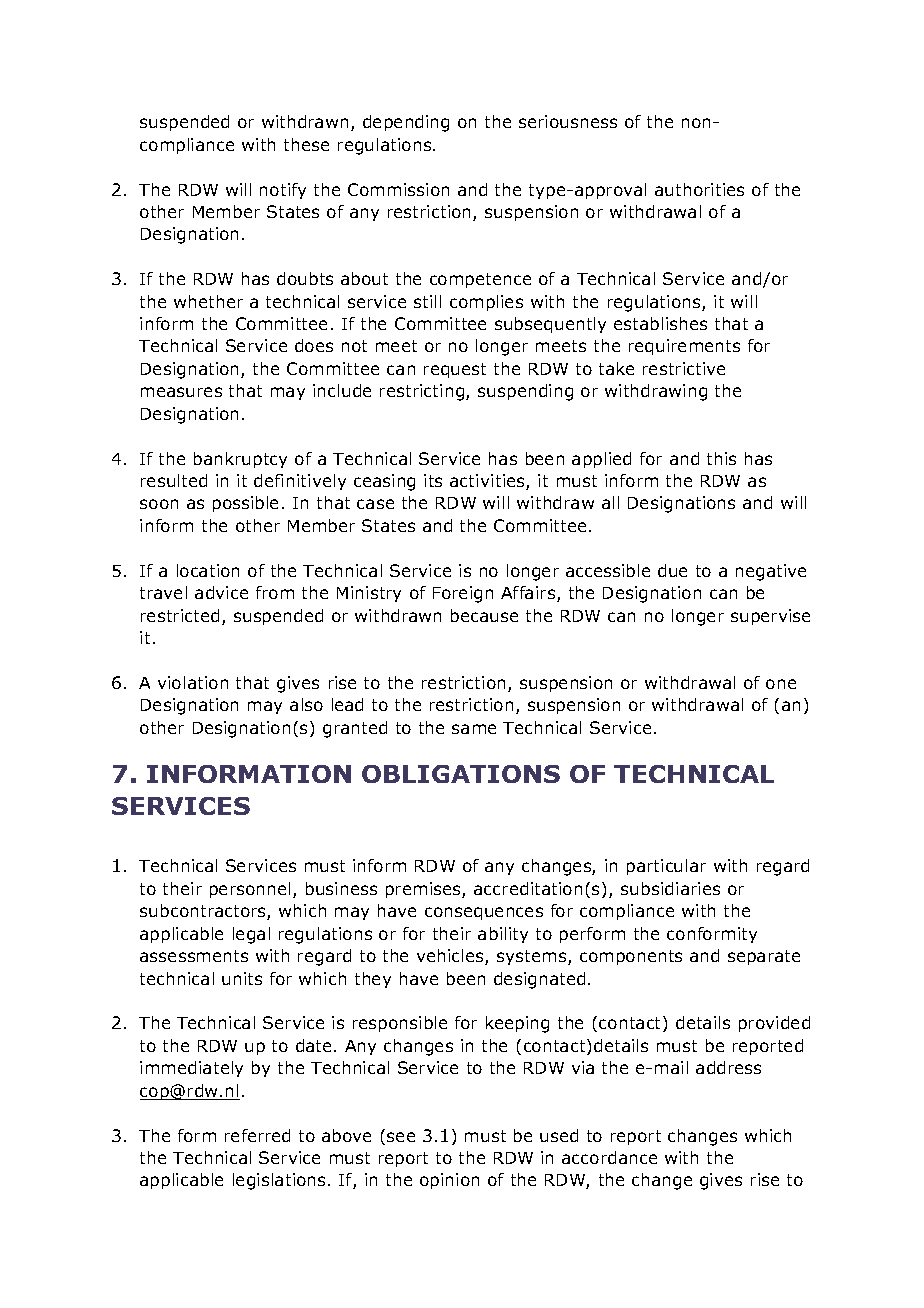 This document has height=1308, width=924. Describe the element at coordinates (384, 482) in the document. I see `ceasing` at that location.
